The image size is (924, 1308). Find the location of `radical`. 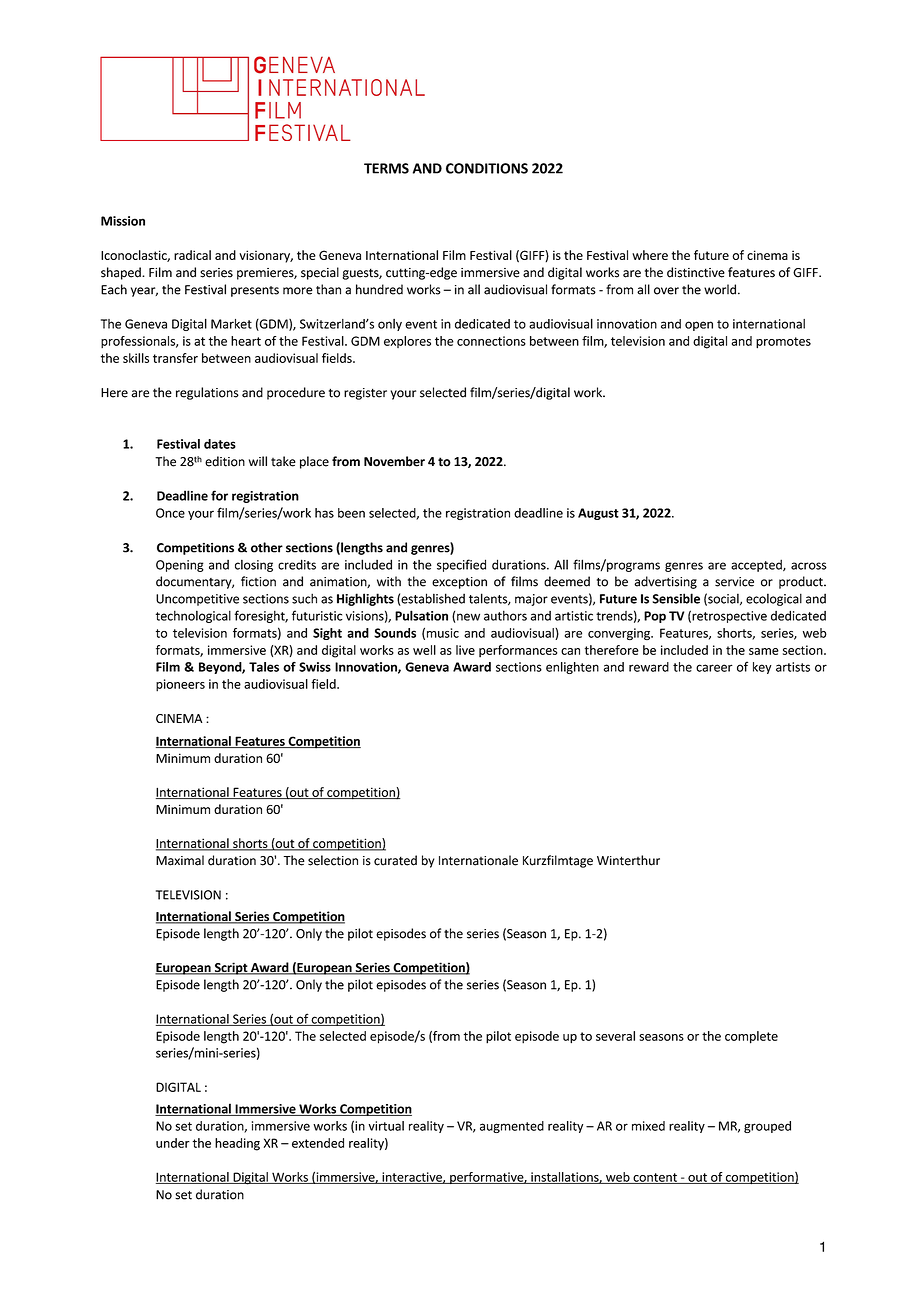

radical is located at coordinates (192, 255).
